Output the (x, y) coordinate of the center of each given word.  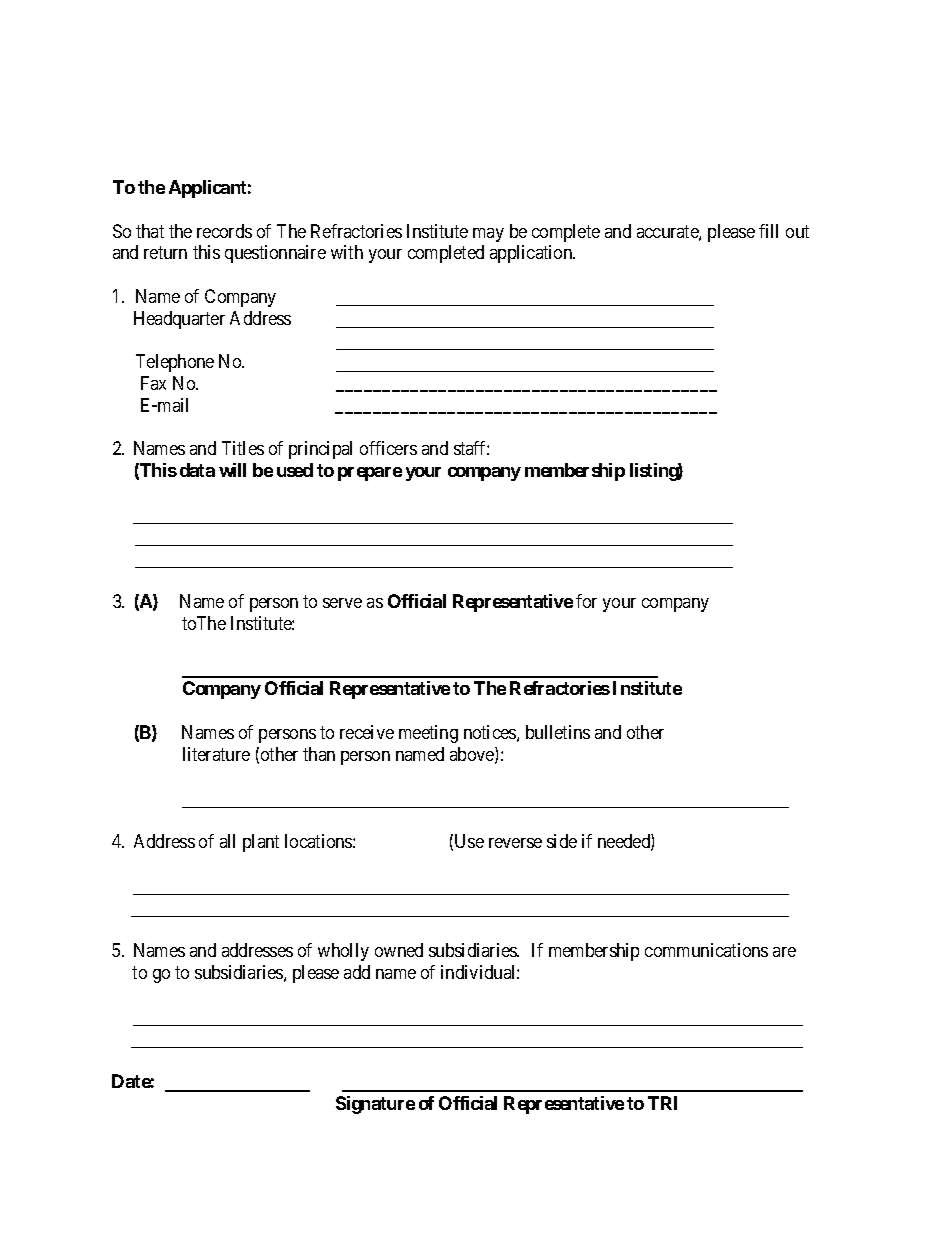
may (488, 235)
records (224, 231)
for (586, 601)
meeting (428, 734)
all (227, 841)
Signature (375, 1105)
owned (399, 950)
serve (342, 603)
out (797, 231)
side (562, 841)
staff (471, 448)
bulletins (558, 732)
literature (216, 754)
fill (768, 231)
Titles (243, 448)
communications (706, 950)
